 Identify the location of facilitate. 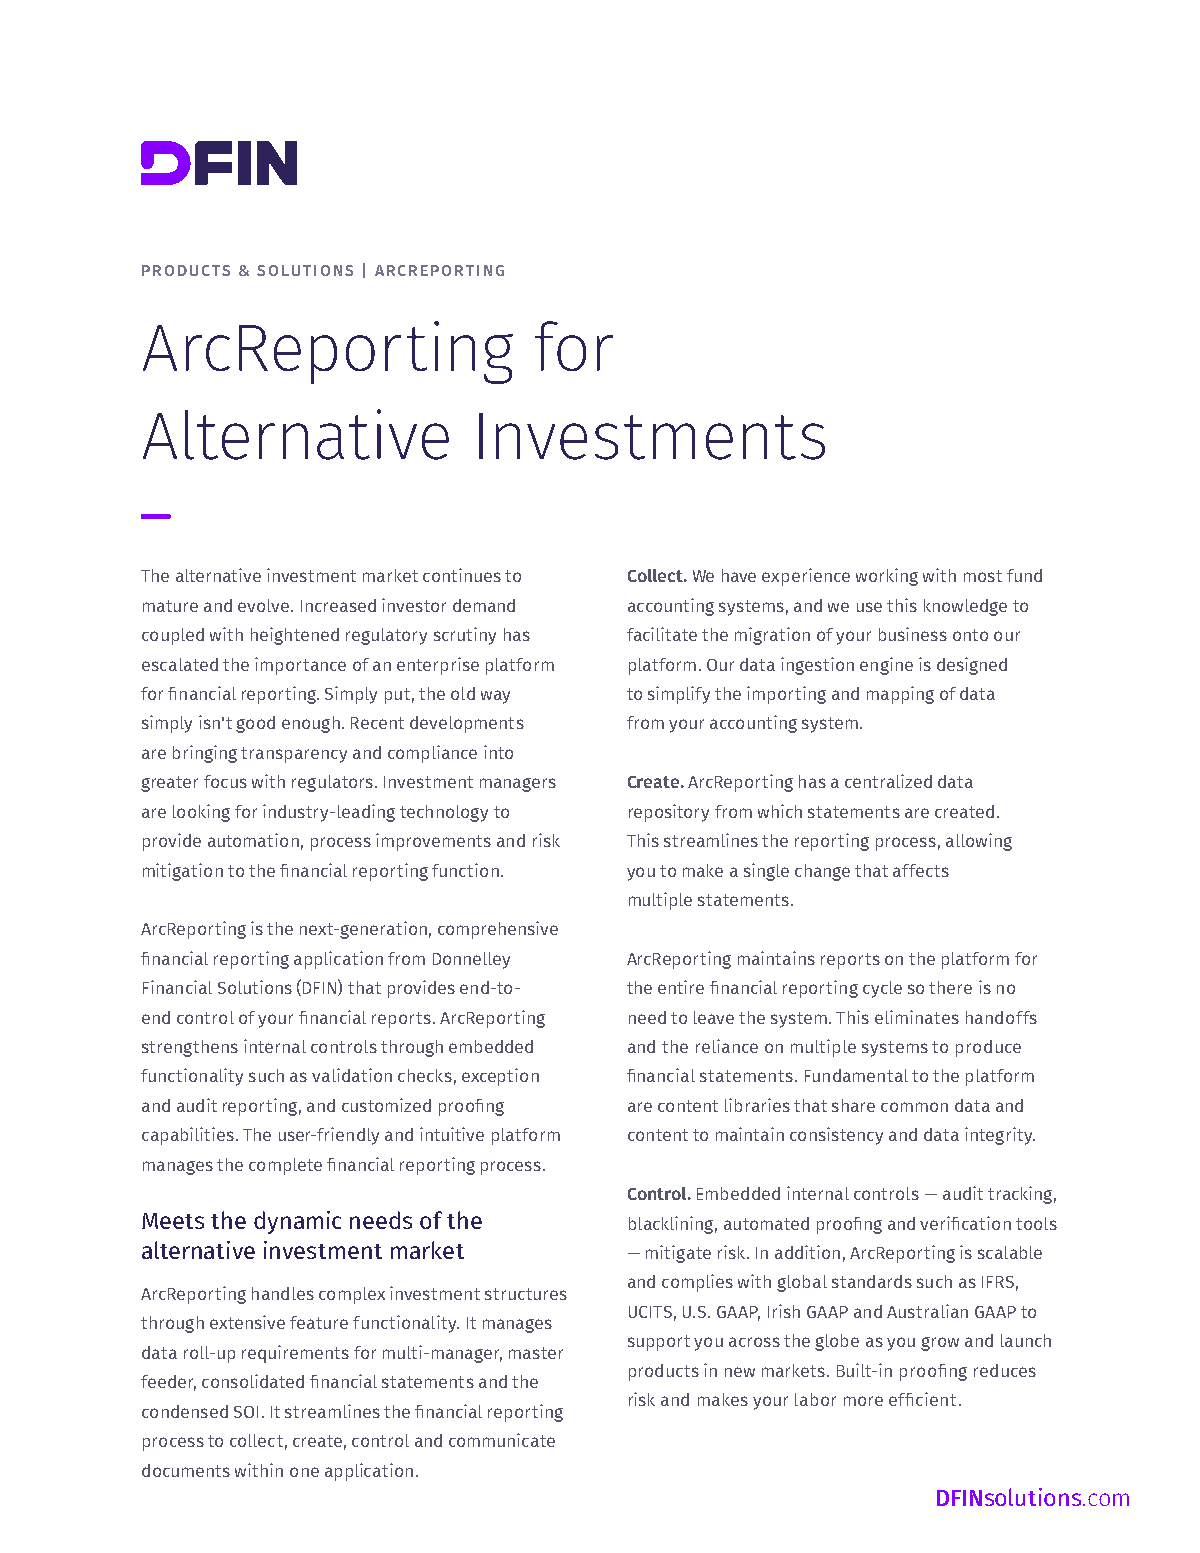
(662, 634).
